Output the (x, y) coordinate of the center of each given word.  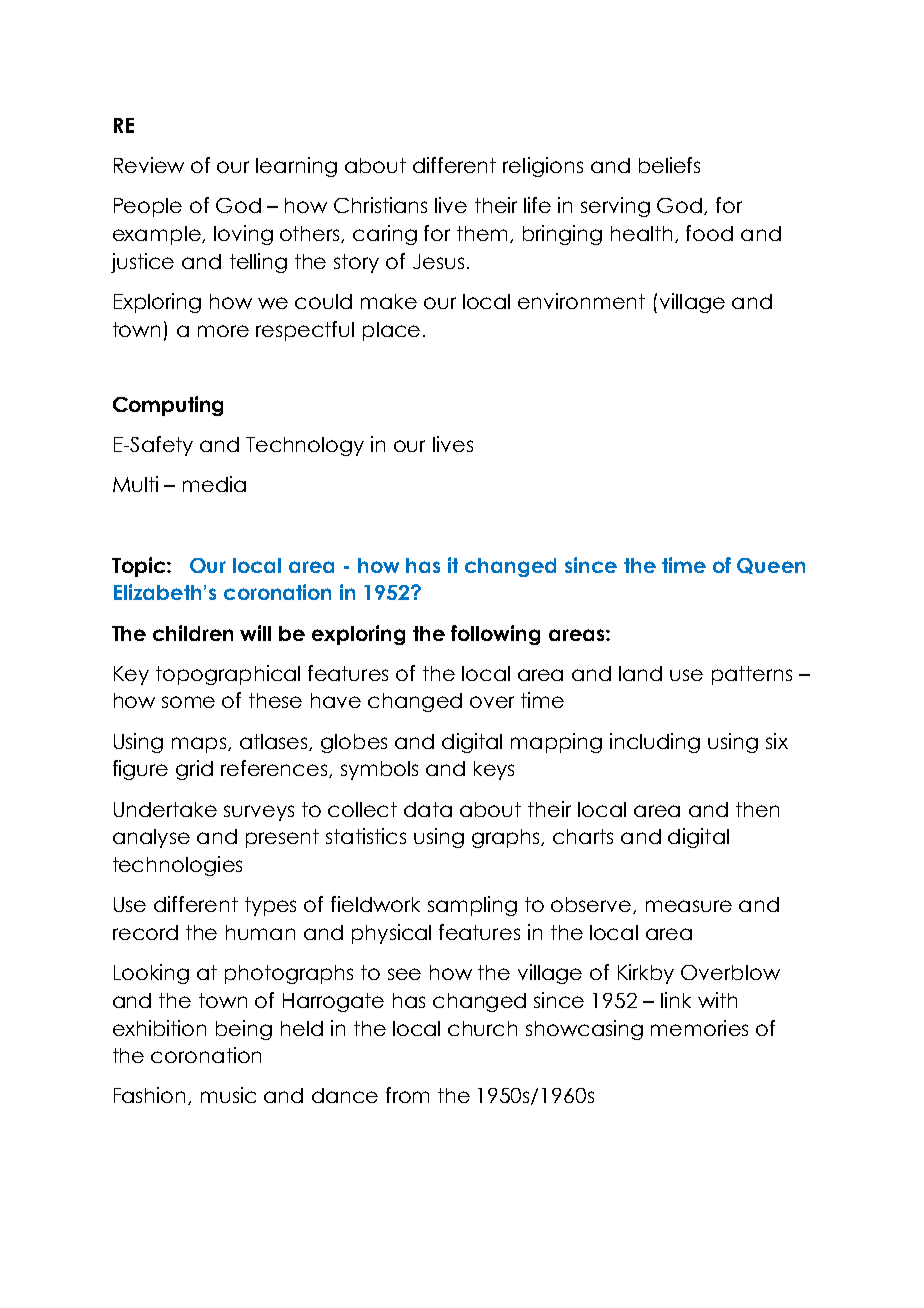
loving (243, 235)
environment (581, 301)
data (428, 809)
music (228, 1095)
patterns (752, 675)
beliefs (669, 165)
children (193, 633)
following (495, 635)
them (484, 234)
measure (689, 906)
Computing (168, 406)
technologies (177, 866)
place (391, 331)
